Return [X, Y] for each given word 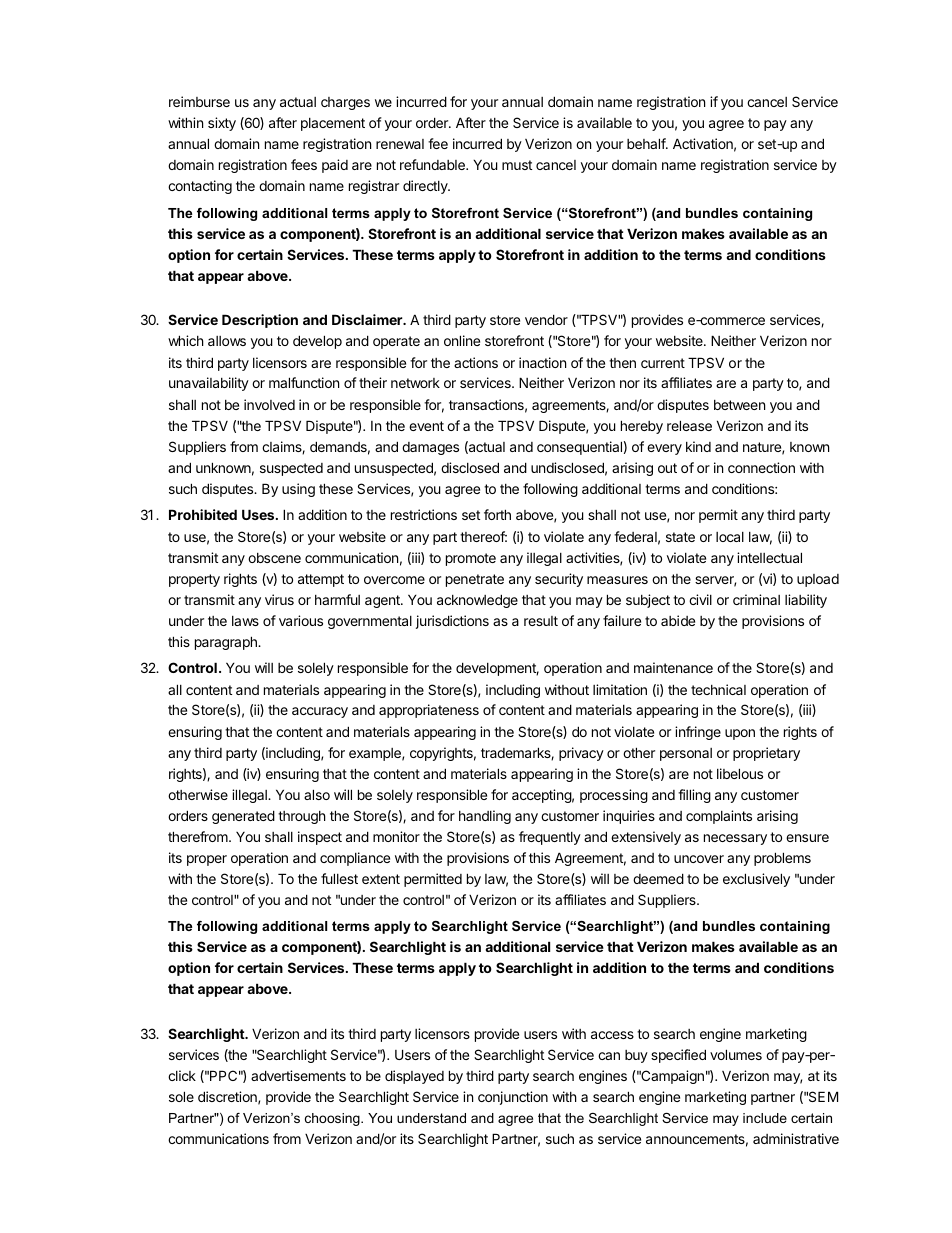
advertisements [298, 1075]
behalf [647, 143]
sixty [222, 124]
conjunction [513, 1098]
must [517, 165]
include [765, 1118]
